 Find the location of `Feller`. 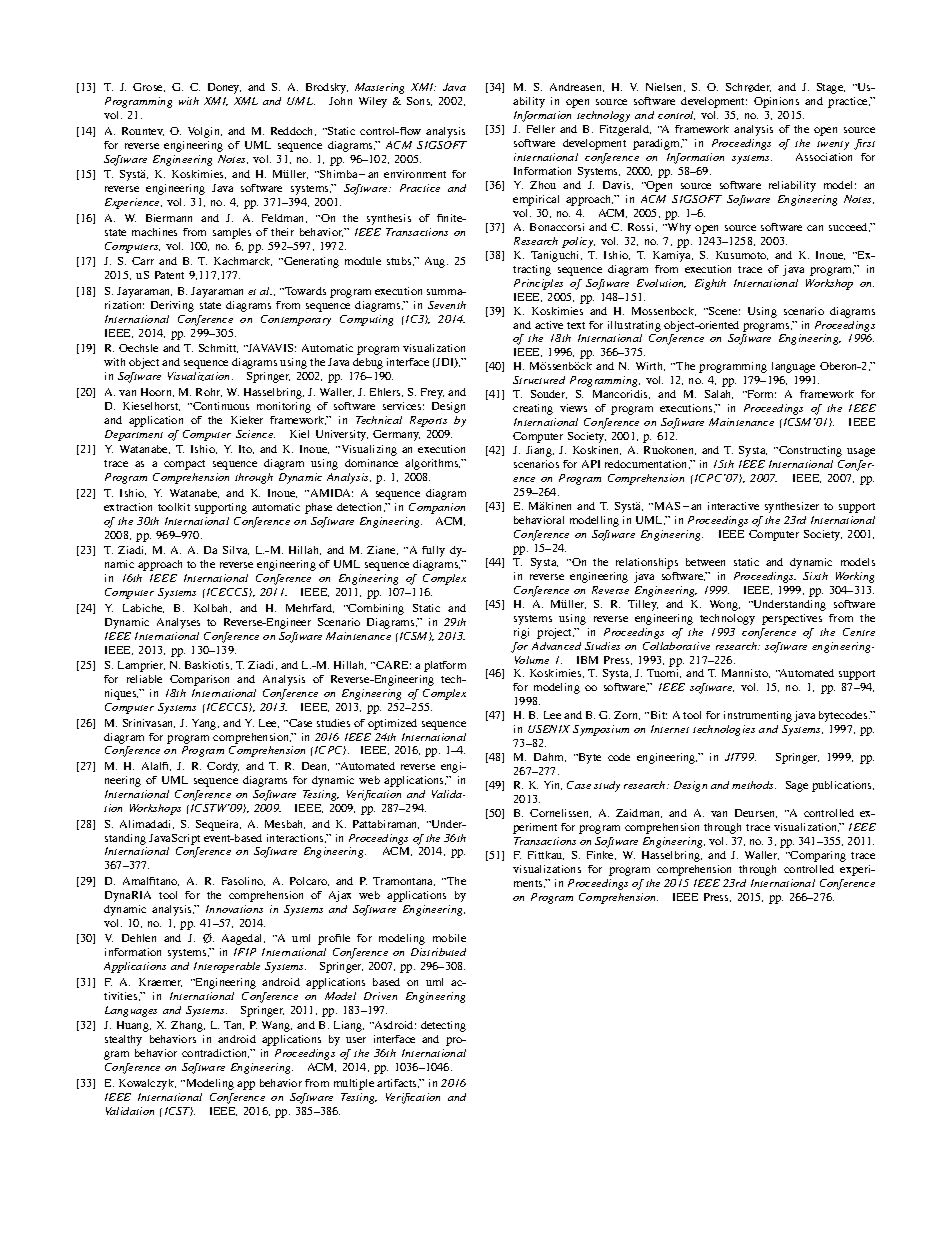

Feller is located at coordinates (541, 129).
